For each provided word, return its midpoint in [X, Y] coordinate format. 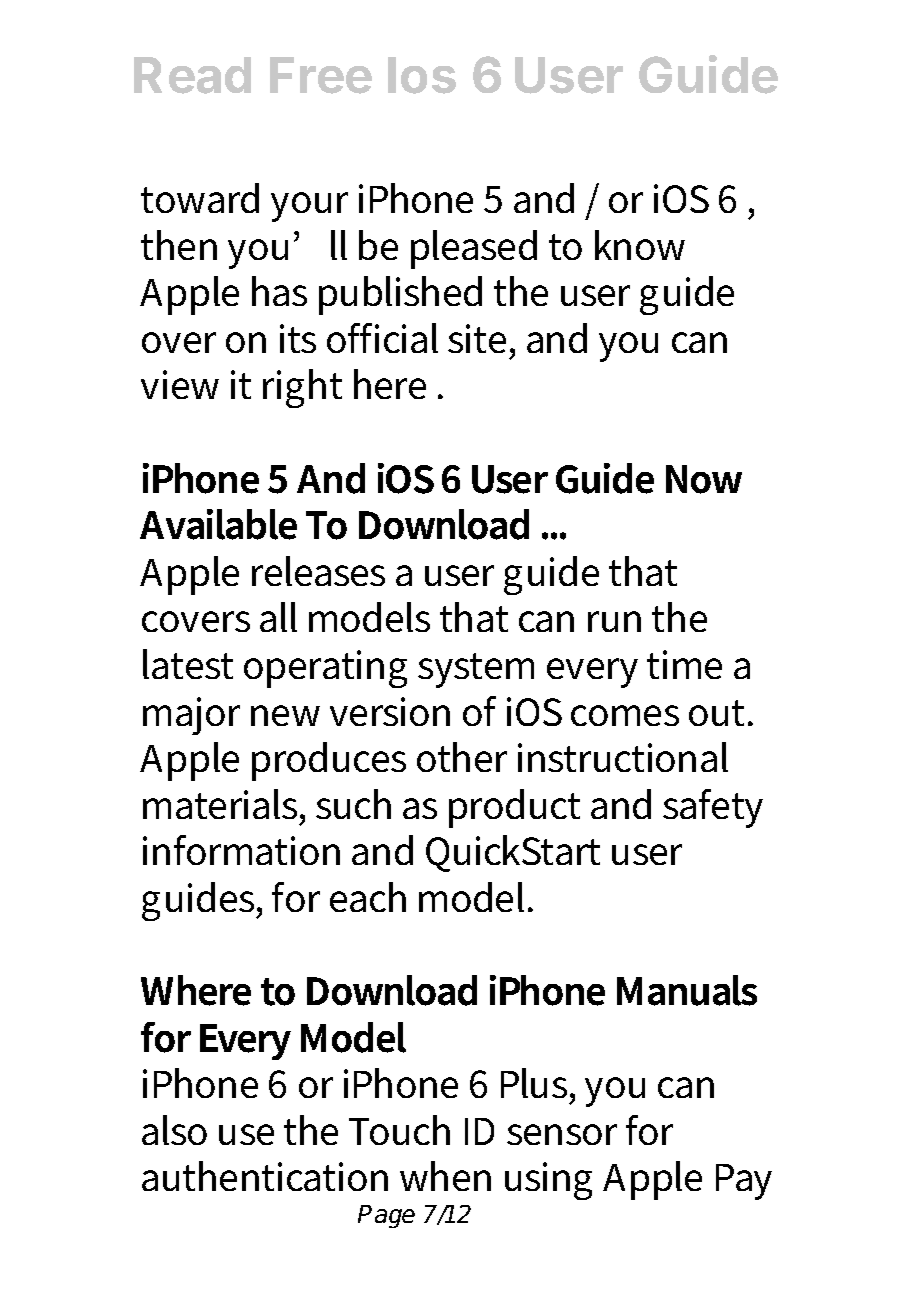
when [445, 1176]
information [241, 850]
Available [218, 524]
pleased [474, 249]
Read [192, 75]
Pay [744, 1182]
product [514, 808]
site [477, 338]
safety [713, 808]
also [174, 1130]
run [614, 621]
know [640, 245]
